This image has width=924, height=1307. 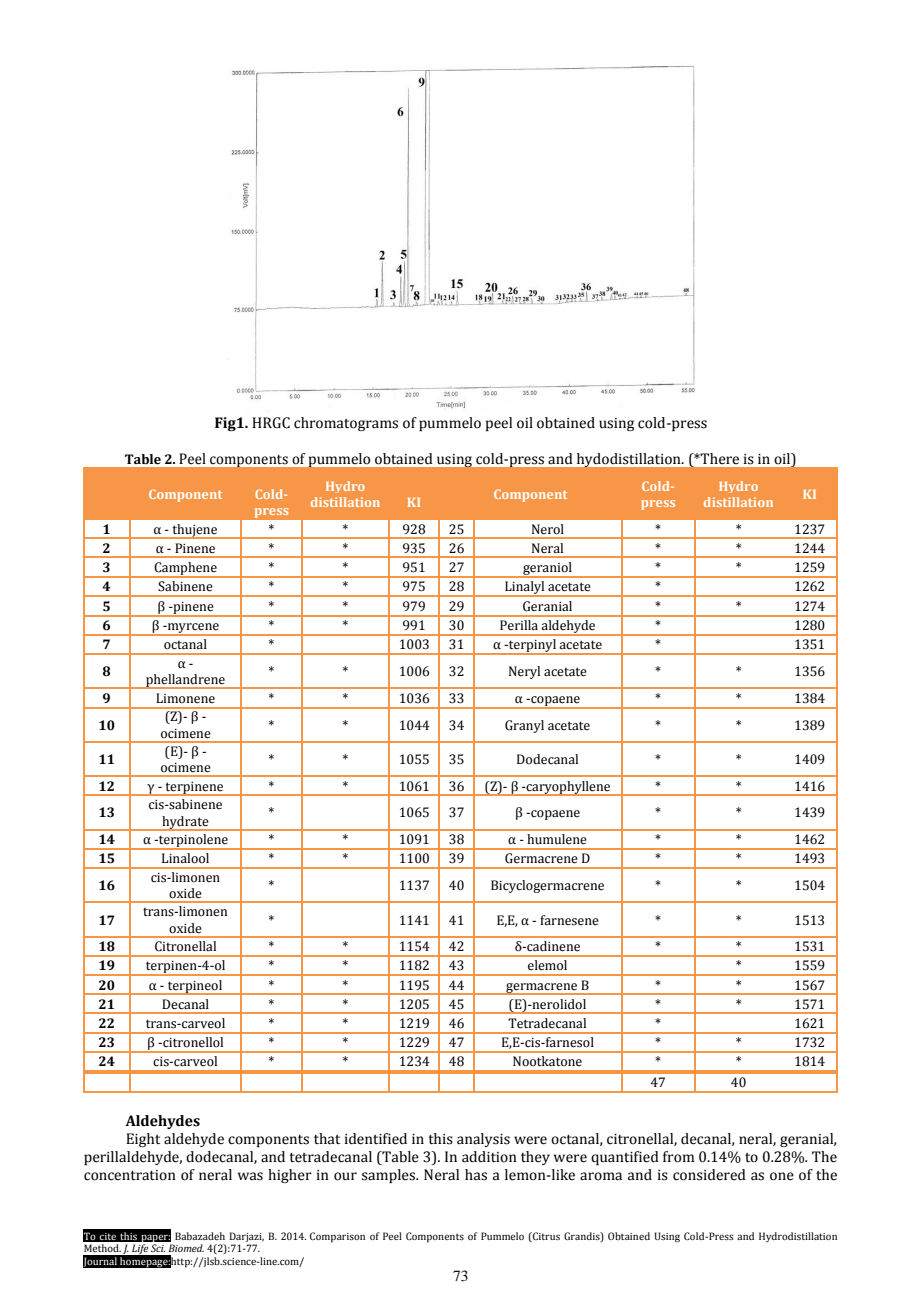 What do you see at coordinates (678, 1157) in the image?
I see `from` at bounding box center [678, 1157].
